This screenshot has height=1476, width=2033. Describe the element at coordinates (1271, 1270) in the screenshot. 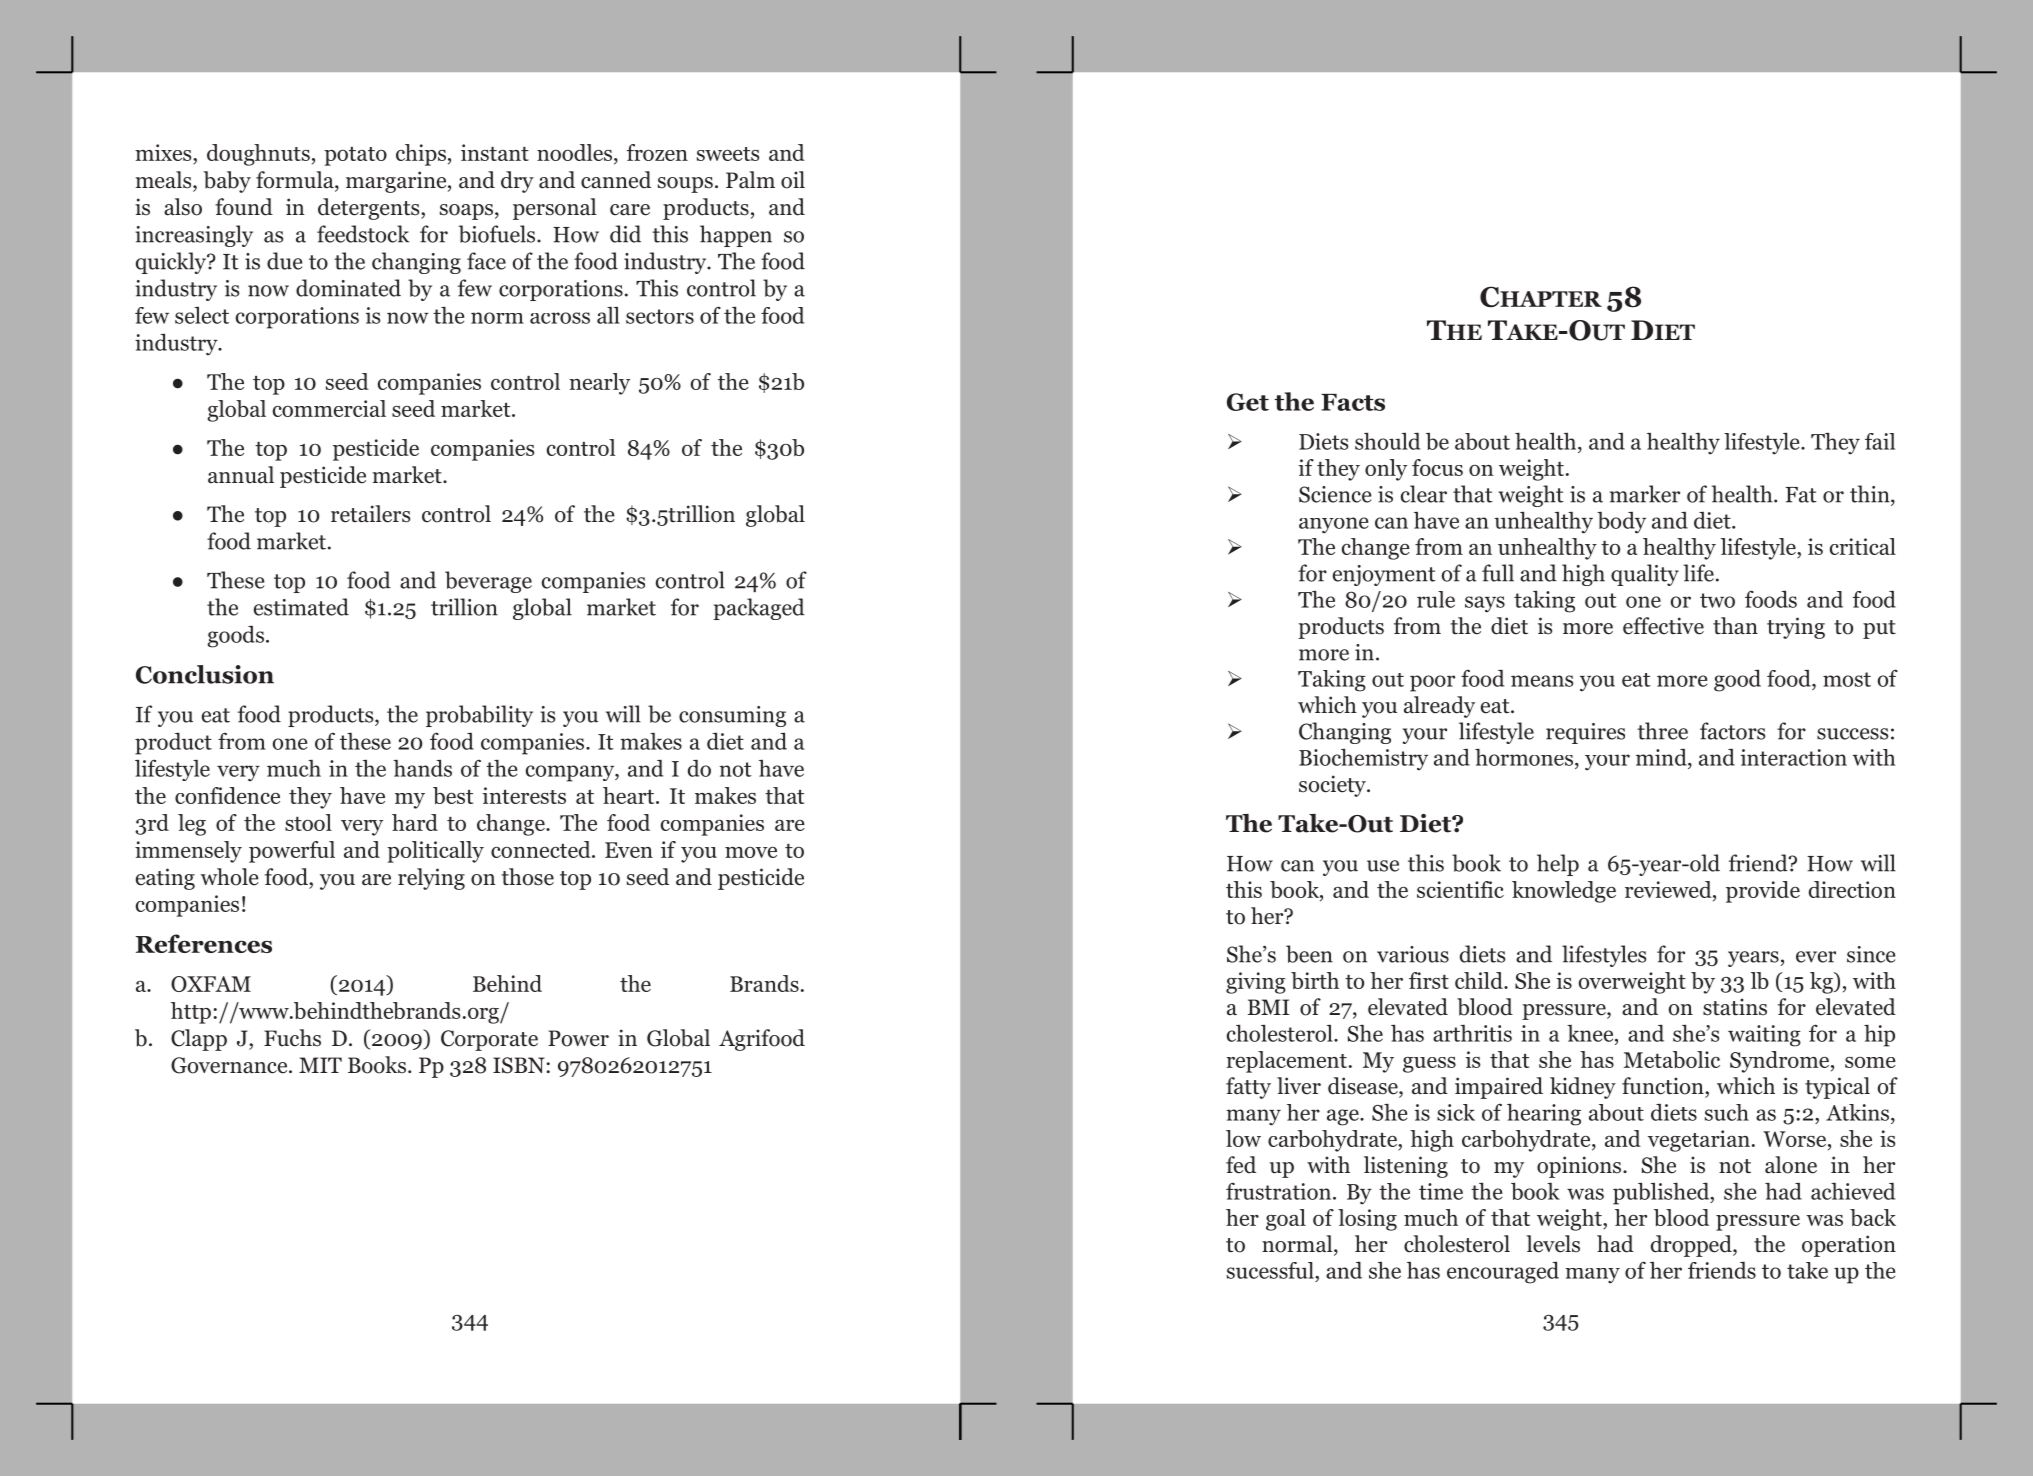

I see `sucessful` at that location.
